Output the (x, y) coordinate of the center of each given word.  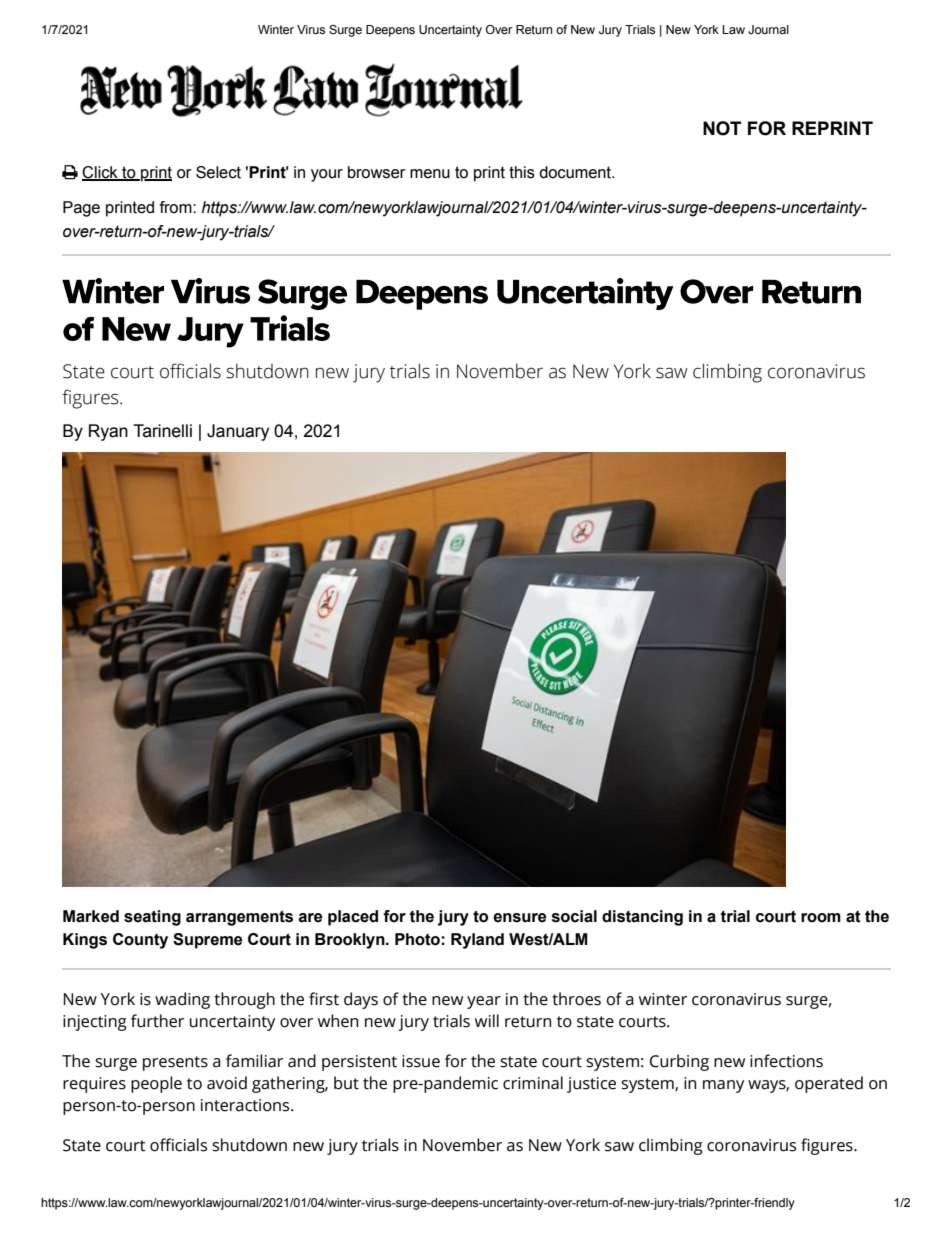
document (576, 172)
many (723, 1086)
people (156, 1084)
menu (430, 174)
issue (421, 1061)
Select (218, 172)
